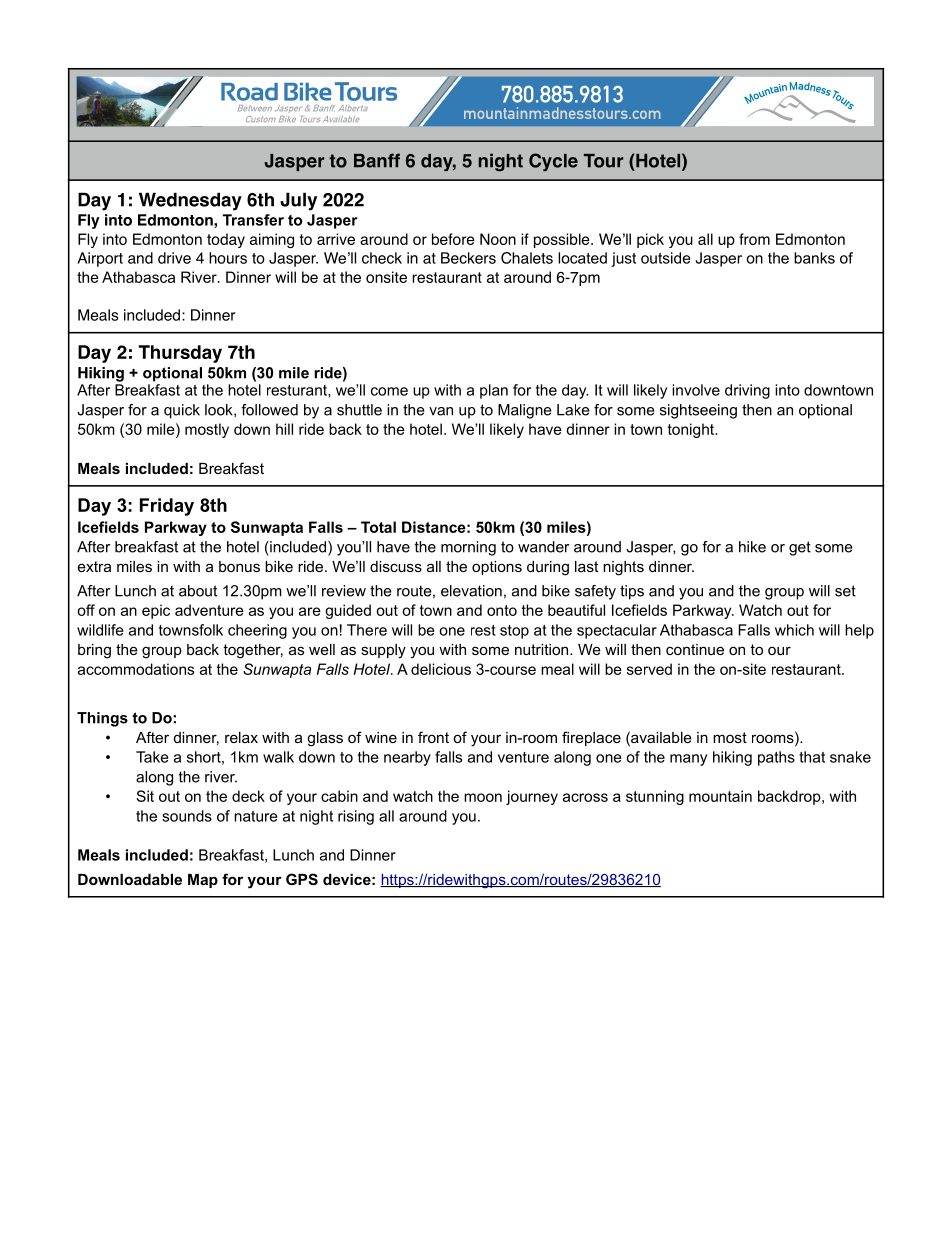 This image has width=952, height=1233. Describe the element at coordinates (180, 354) in the image. I see `Thursday` at that location.
